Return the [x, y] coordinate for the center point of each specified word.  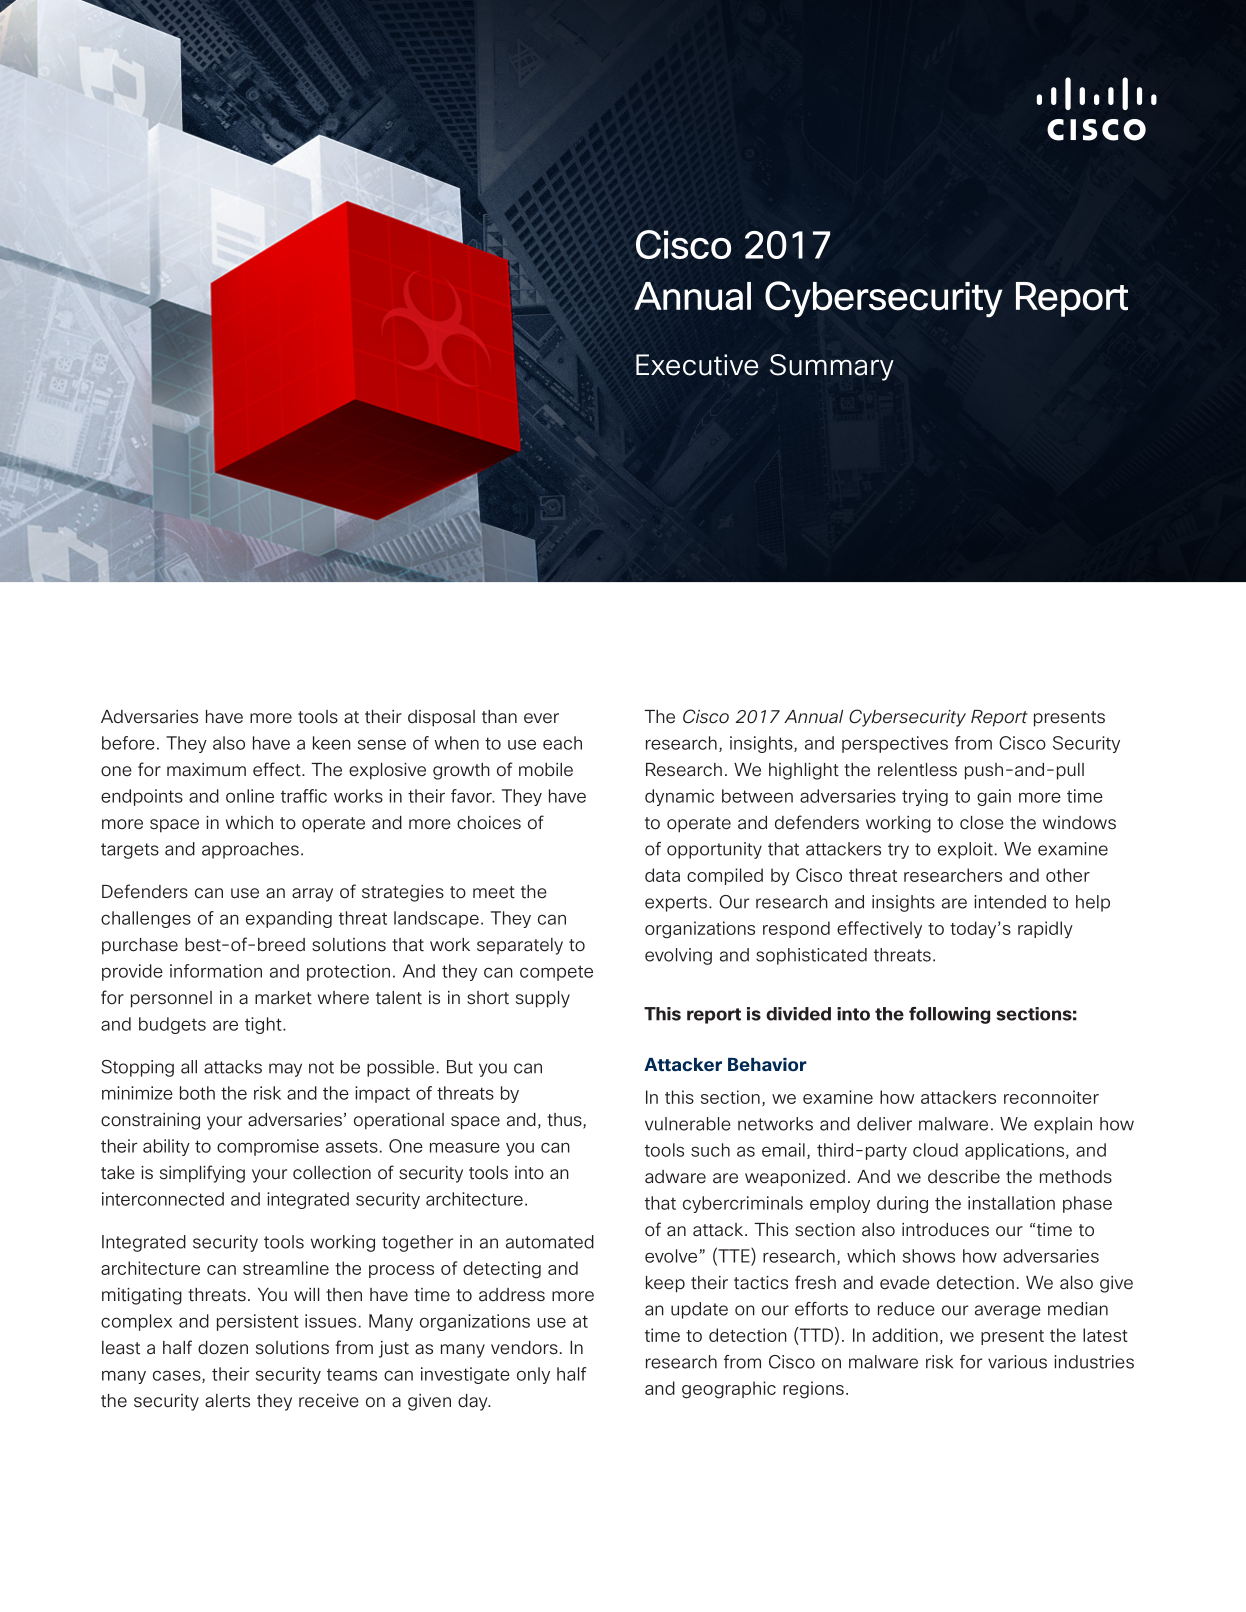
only [533, 1375]
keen [332, 743]
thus [565, 1121]
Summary [832, 367]
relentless [917, 770]
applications [1016, 1151]
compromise [268, 1147]
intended [1010, 902]
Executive [697, 365]
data [662, 875]
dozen [223, 1348]
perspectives [895, 744]
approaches [250, 850]
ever [541, 718]
